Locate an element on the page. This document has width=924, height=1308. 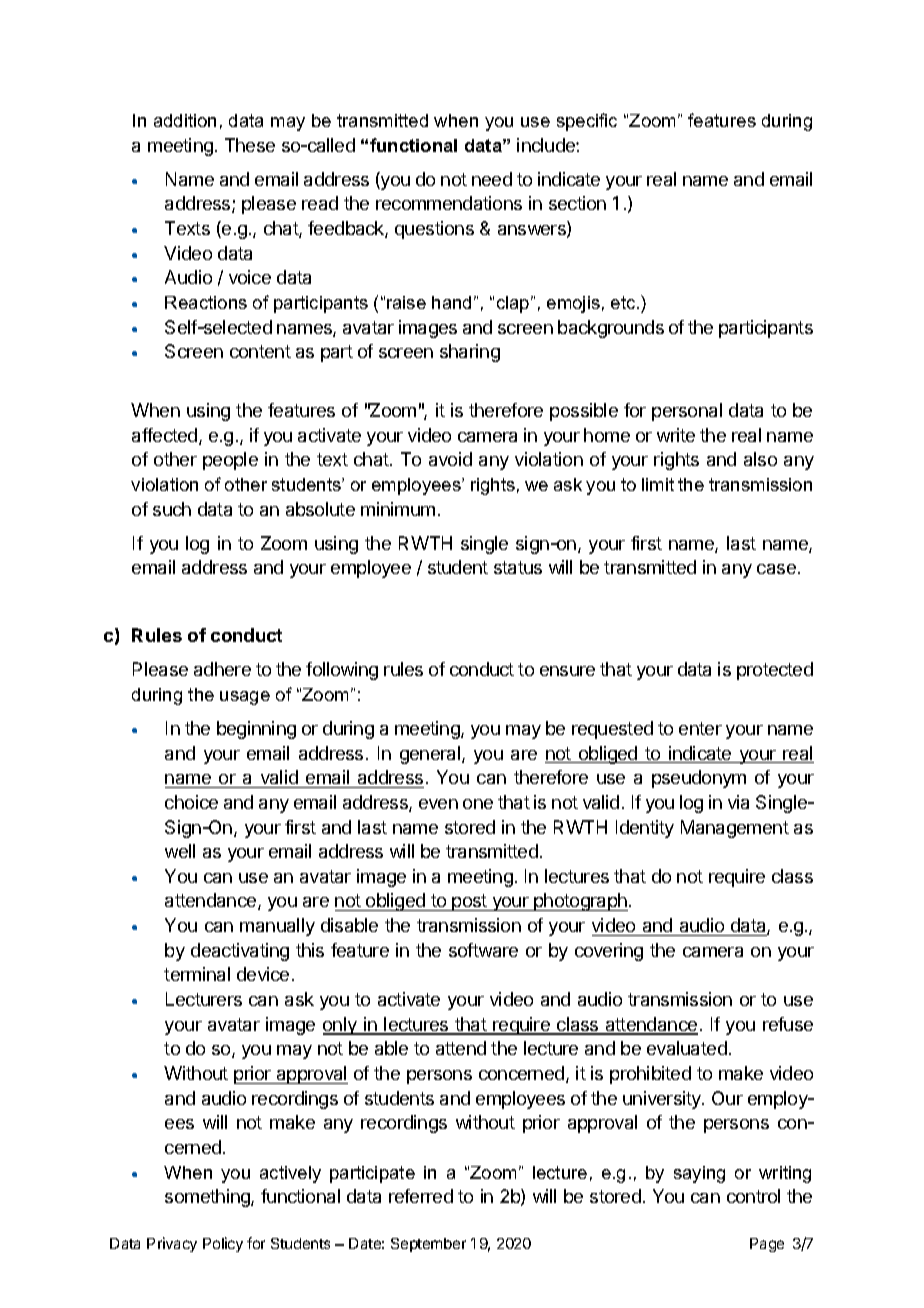
well is located at coordinates (180, 851).
